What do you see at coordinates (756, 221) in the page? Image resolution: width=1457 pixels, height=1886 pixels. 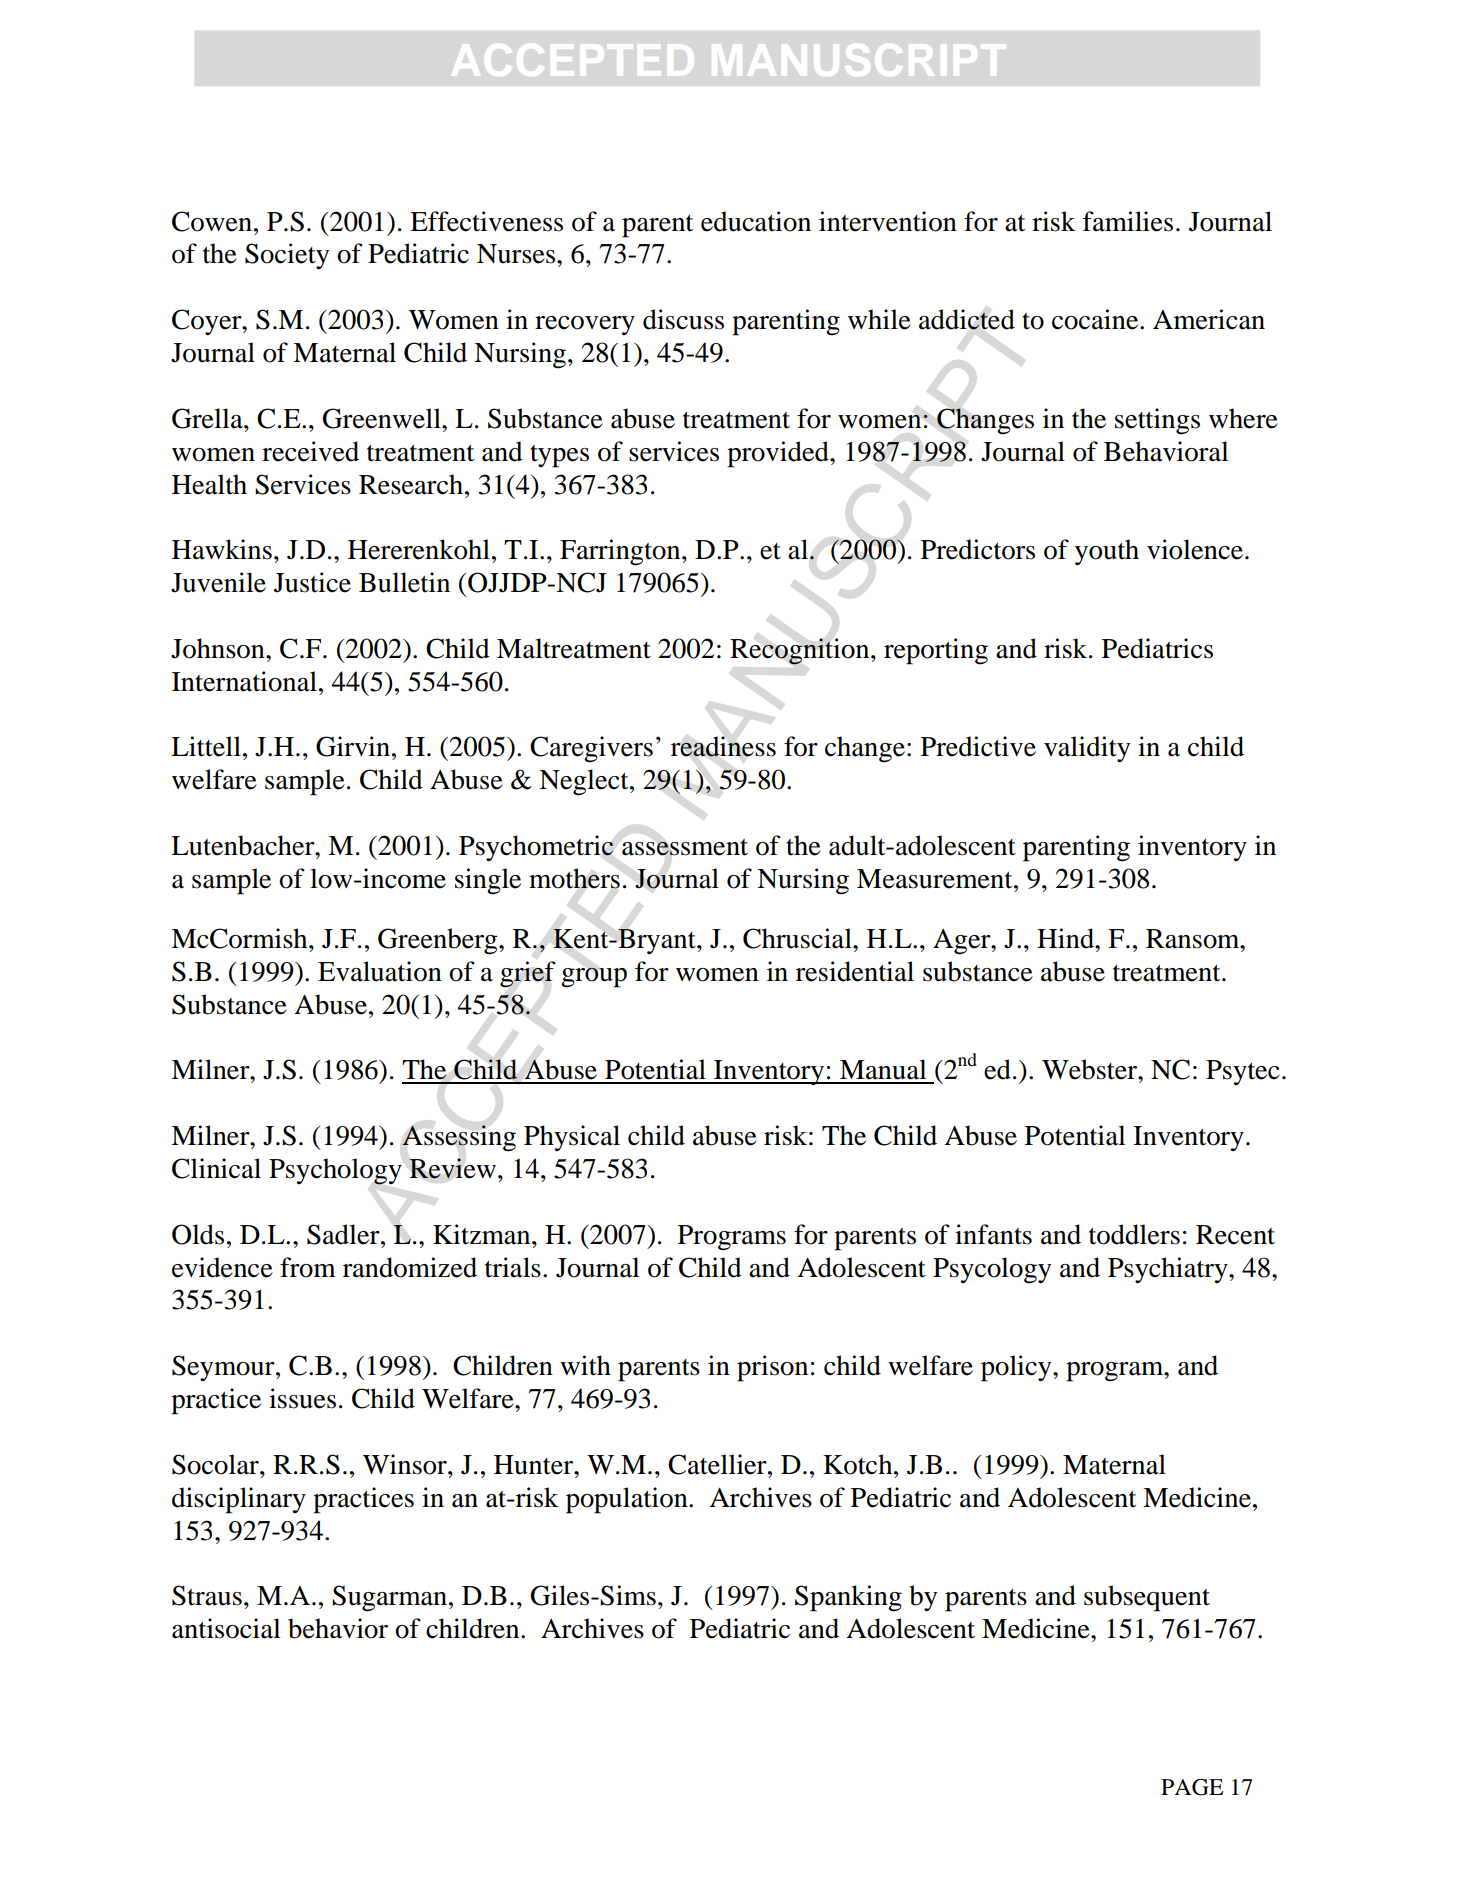 I see `education` at bounding box center [756, 221].
